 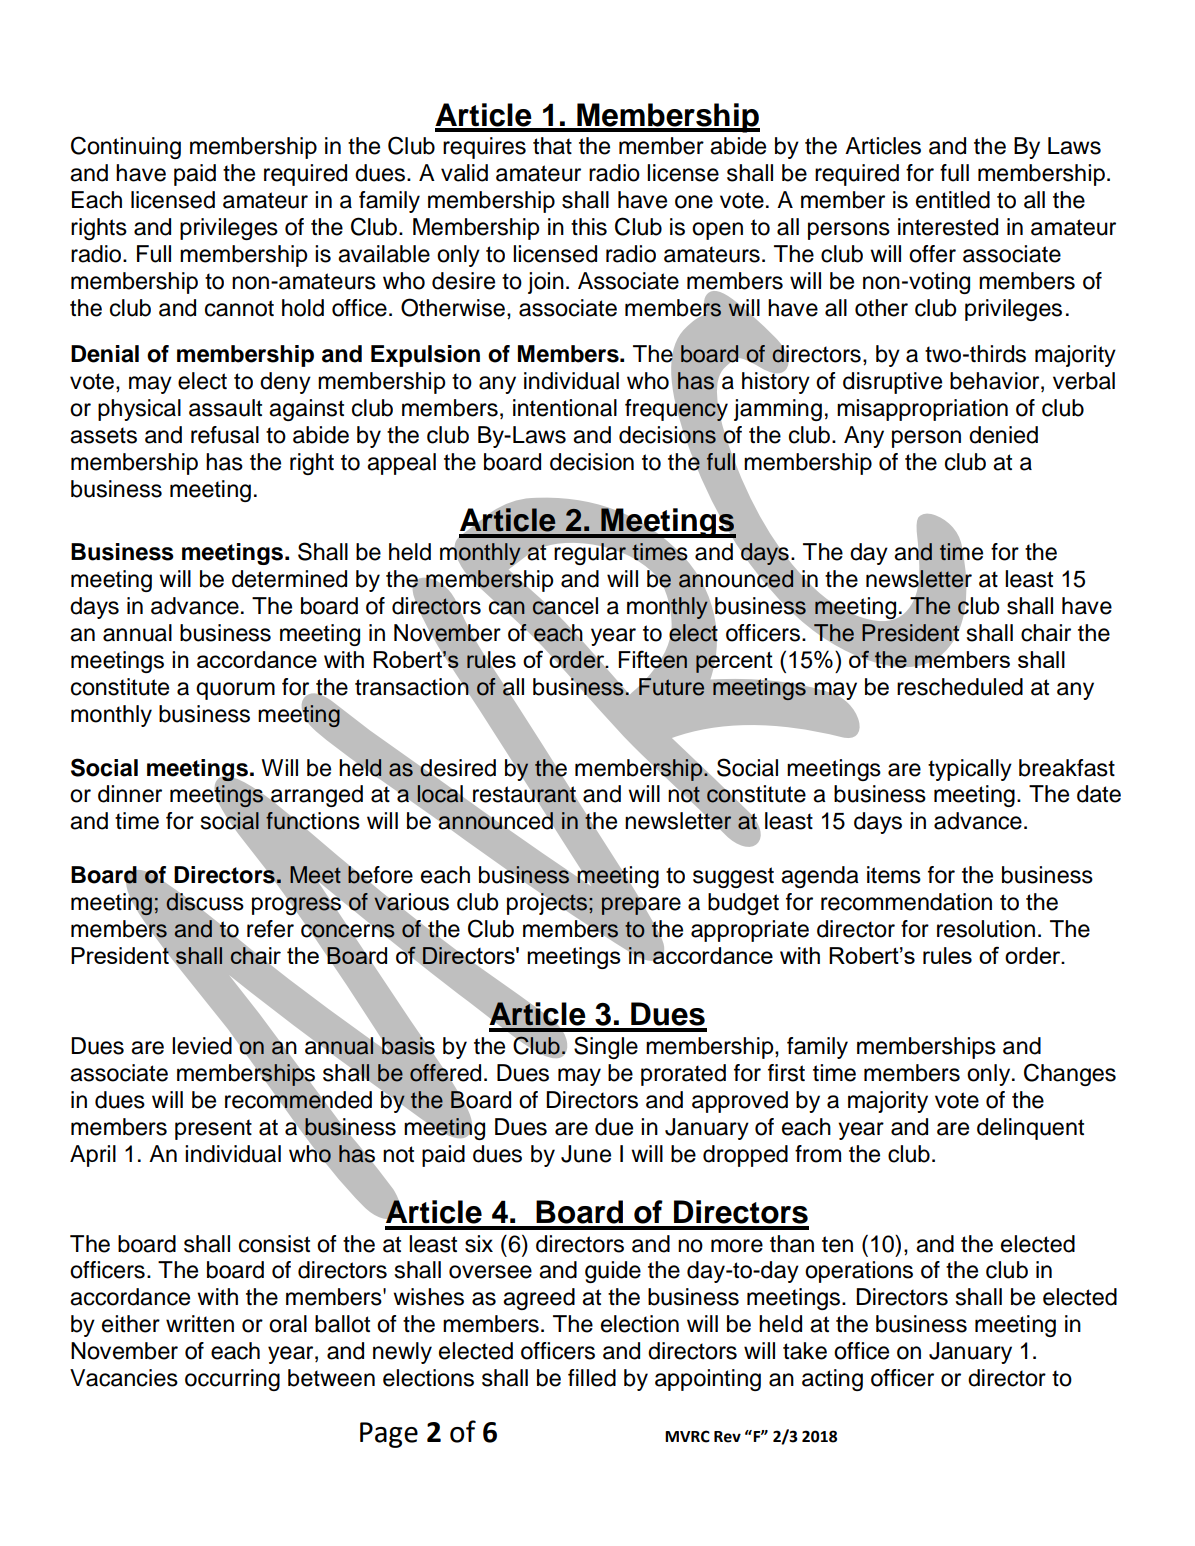 I want to click on denied, so click(x=1003, y=435).
